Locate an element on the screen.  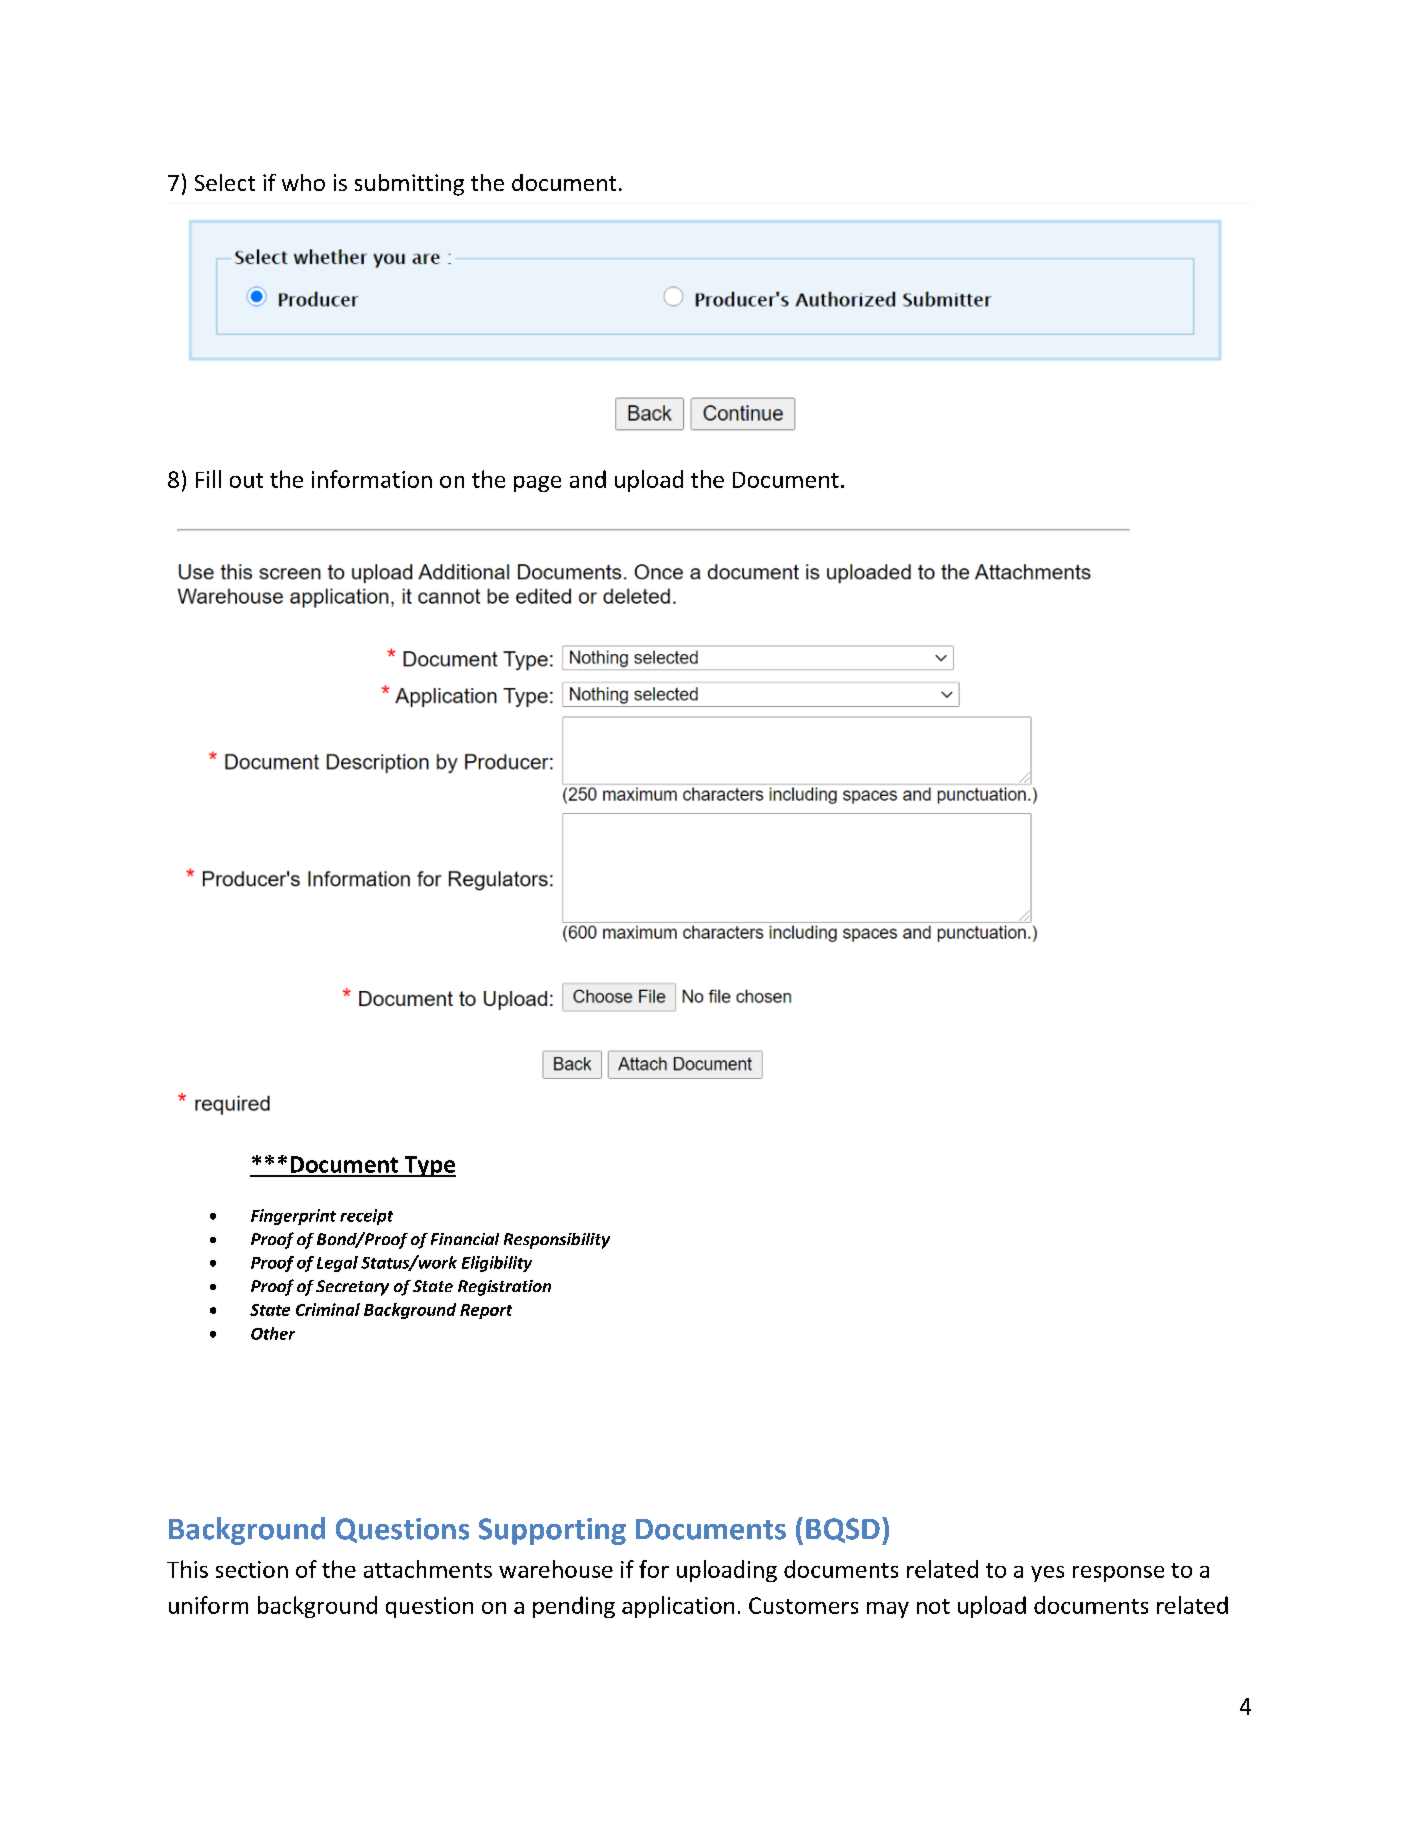
submitting is located at coordinates (409, 185).
